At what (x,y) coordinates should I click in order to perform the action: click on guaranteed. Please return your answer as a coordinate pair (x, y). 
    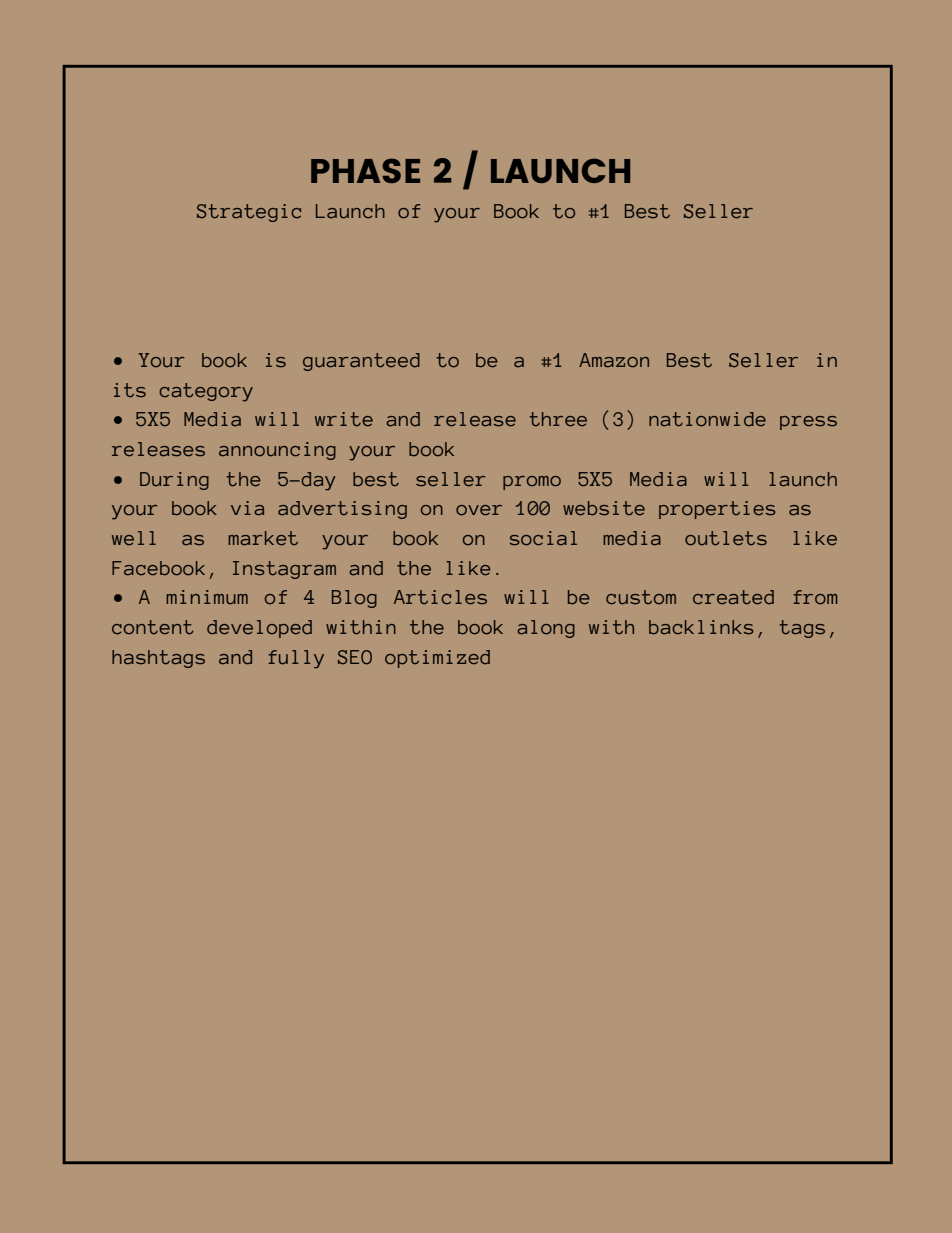
    Looking at the image, I should click on (361, 362).
